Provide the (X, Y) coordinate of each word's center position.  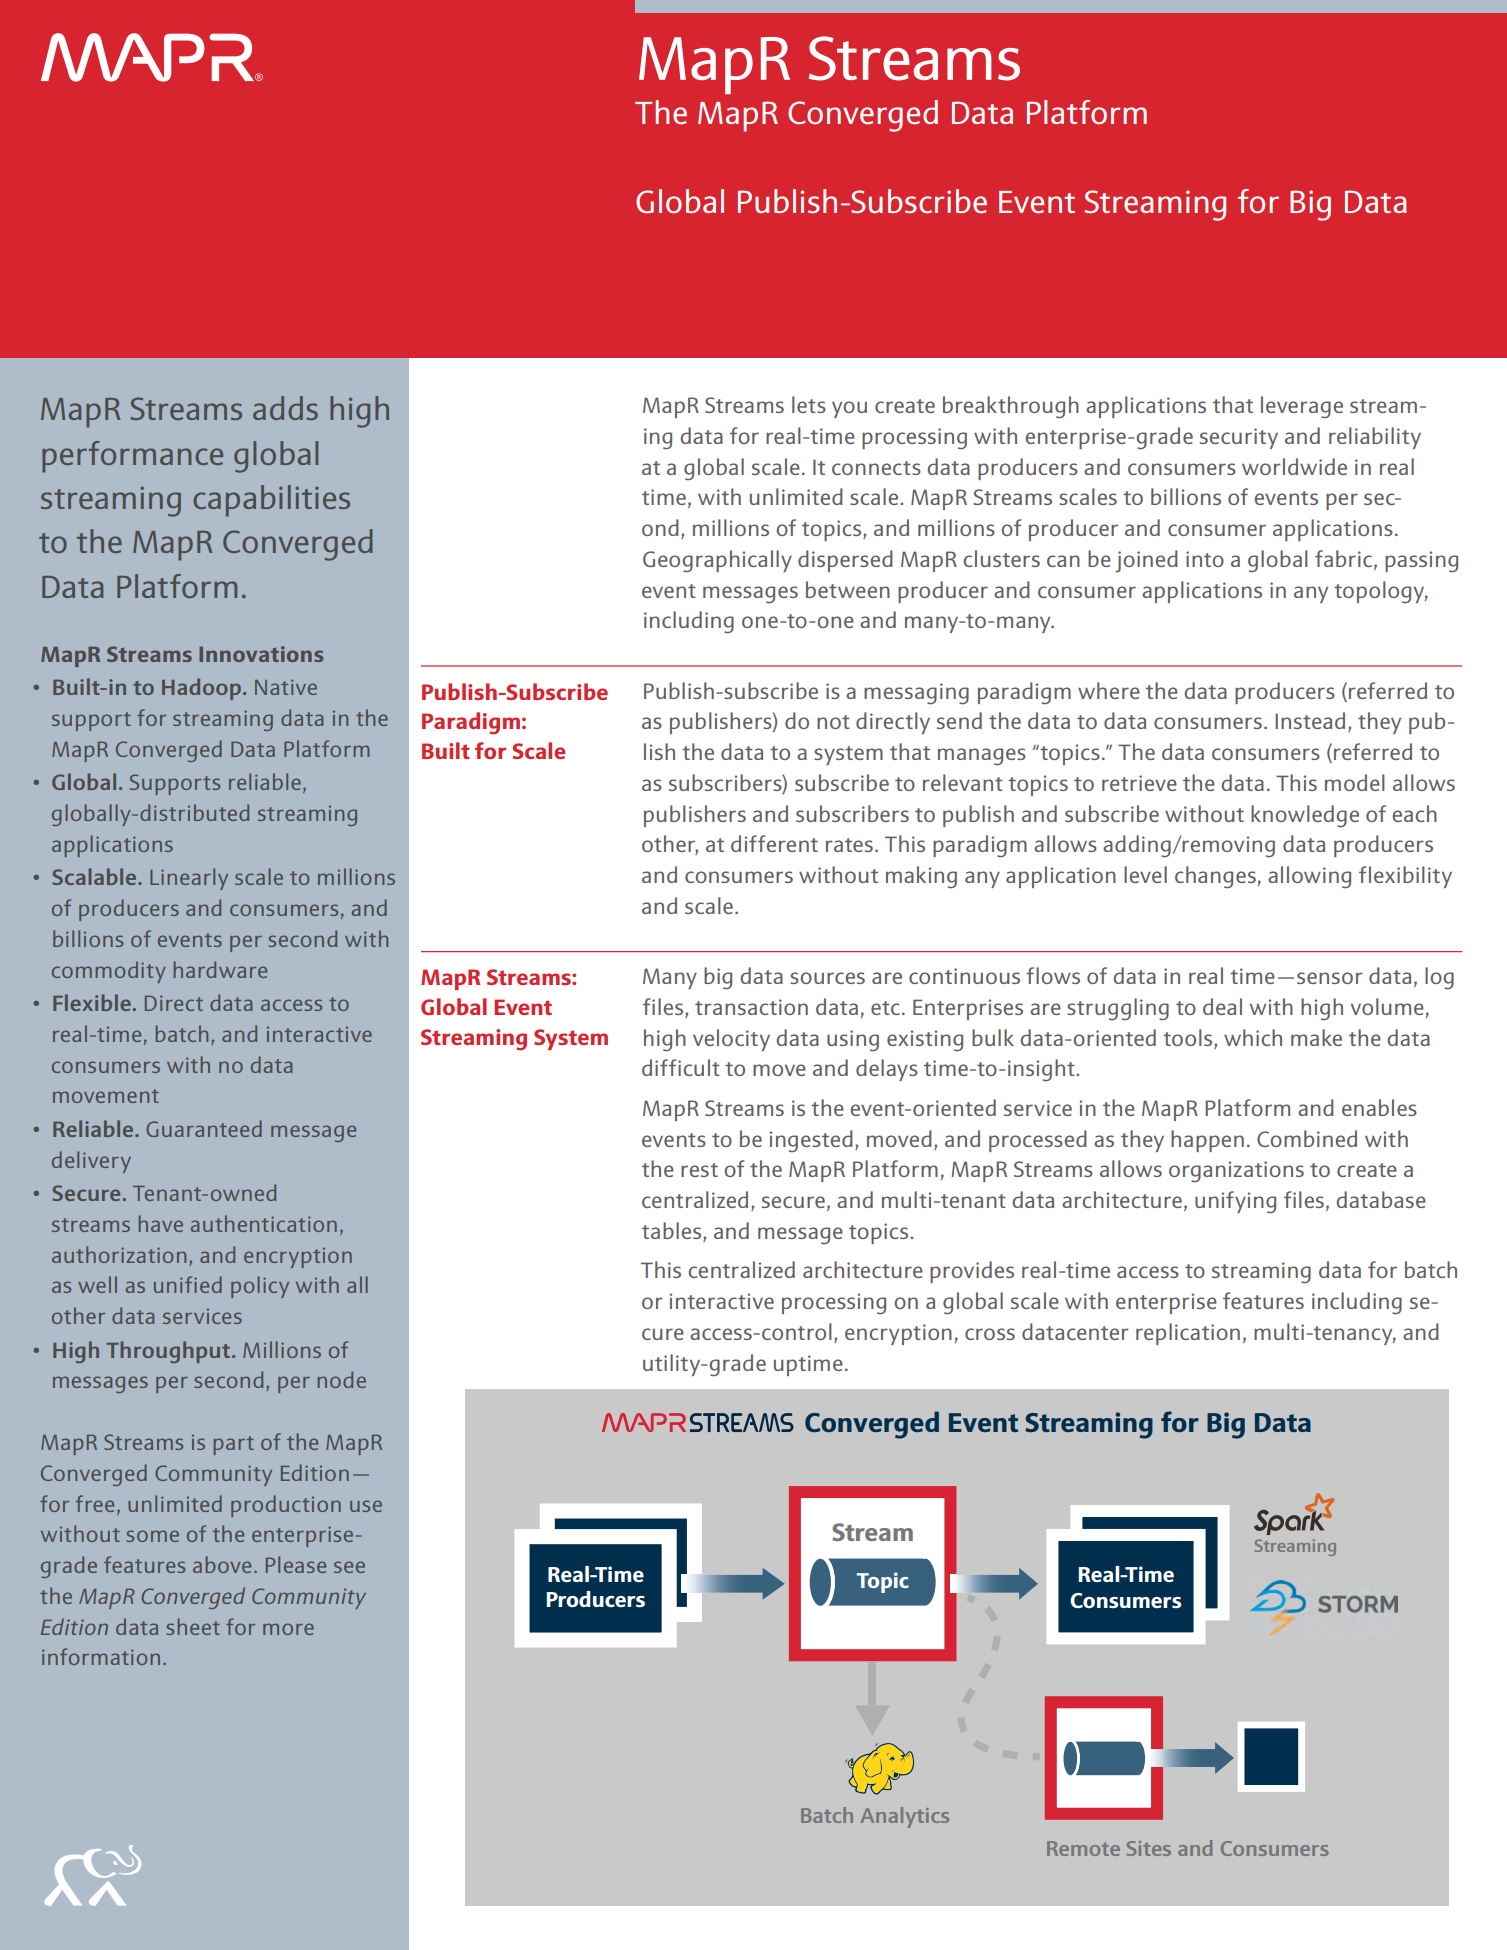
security (1239, 438)
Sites (1149, 1848)
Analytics (904, 1817)
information (101, 1656)
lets (809, 404)
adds (285, 408)
